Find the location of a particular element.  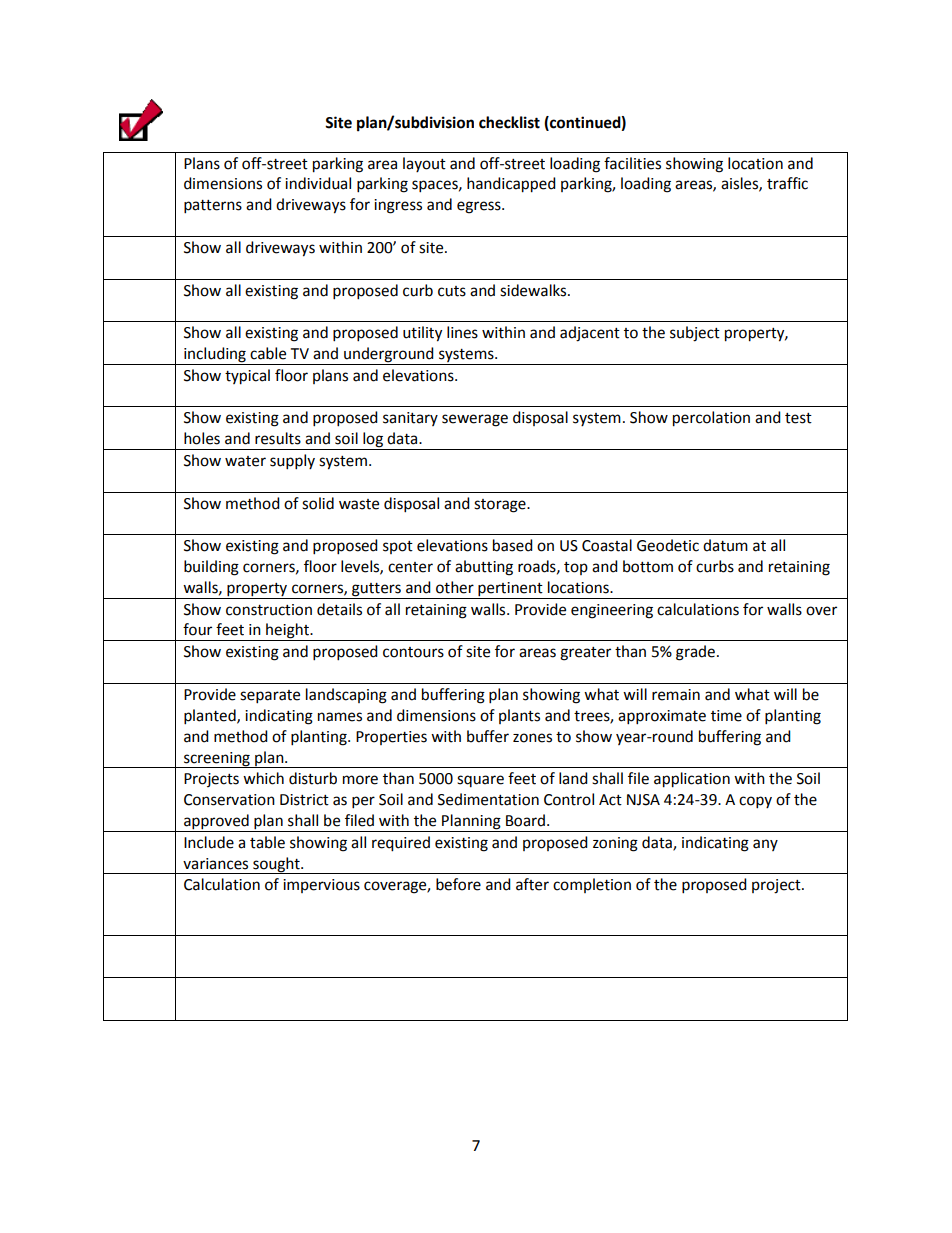

separate is located at coordinates (270, 697).
